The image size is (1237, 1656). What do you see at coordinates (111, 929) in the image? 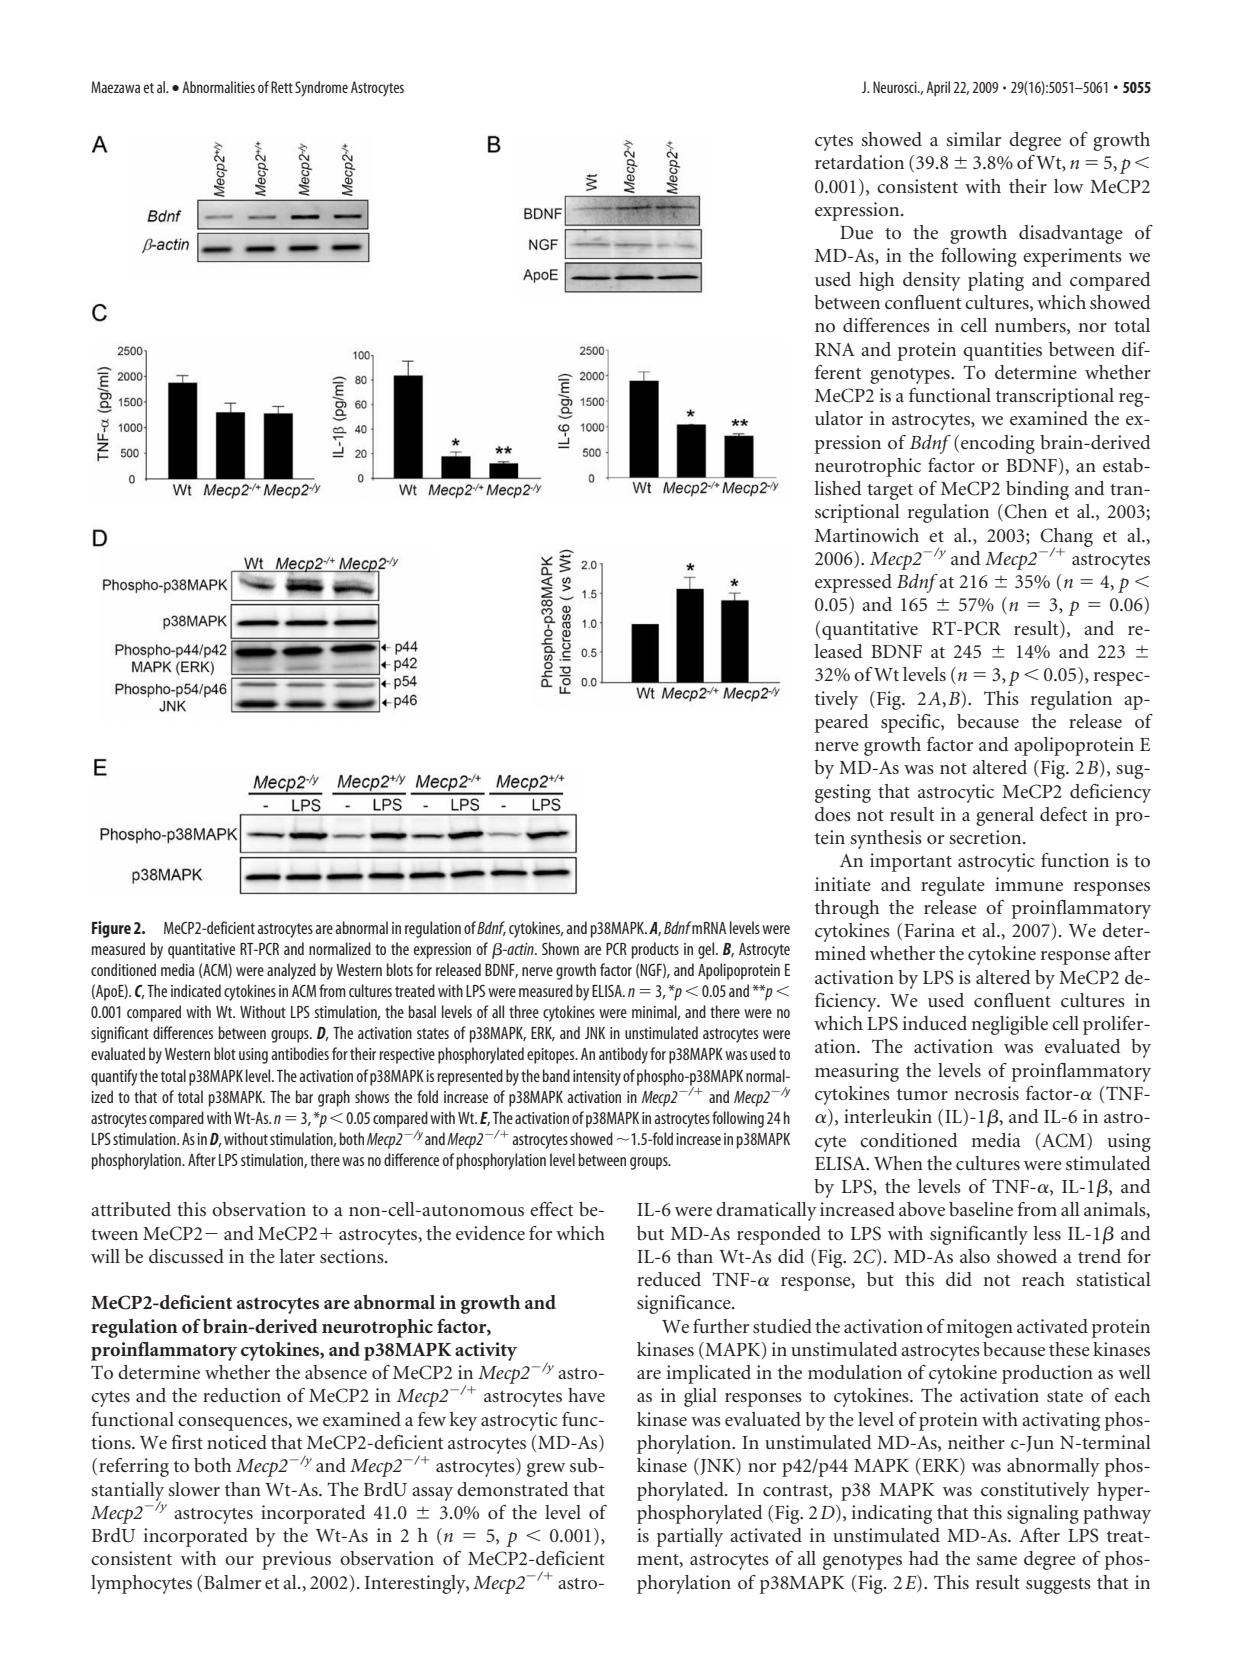
I see `Figure` at bounding box center [111, 929].
